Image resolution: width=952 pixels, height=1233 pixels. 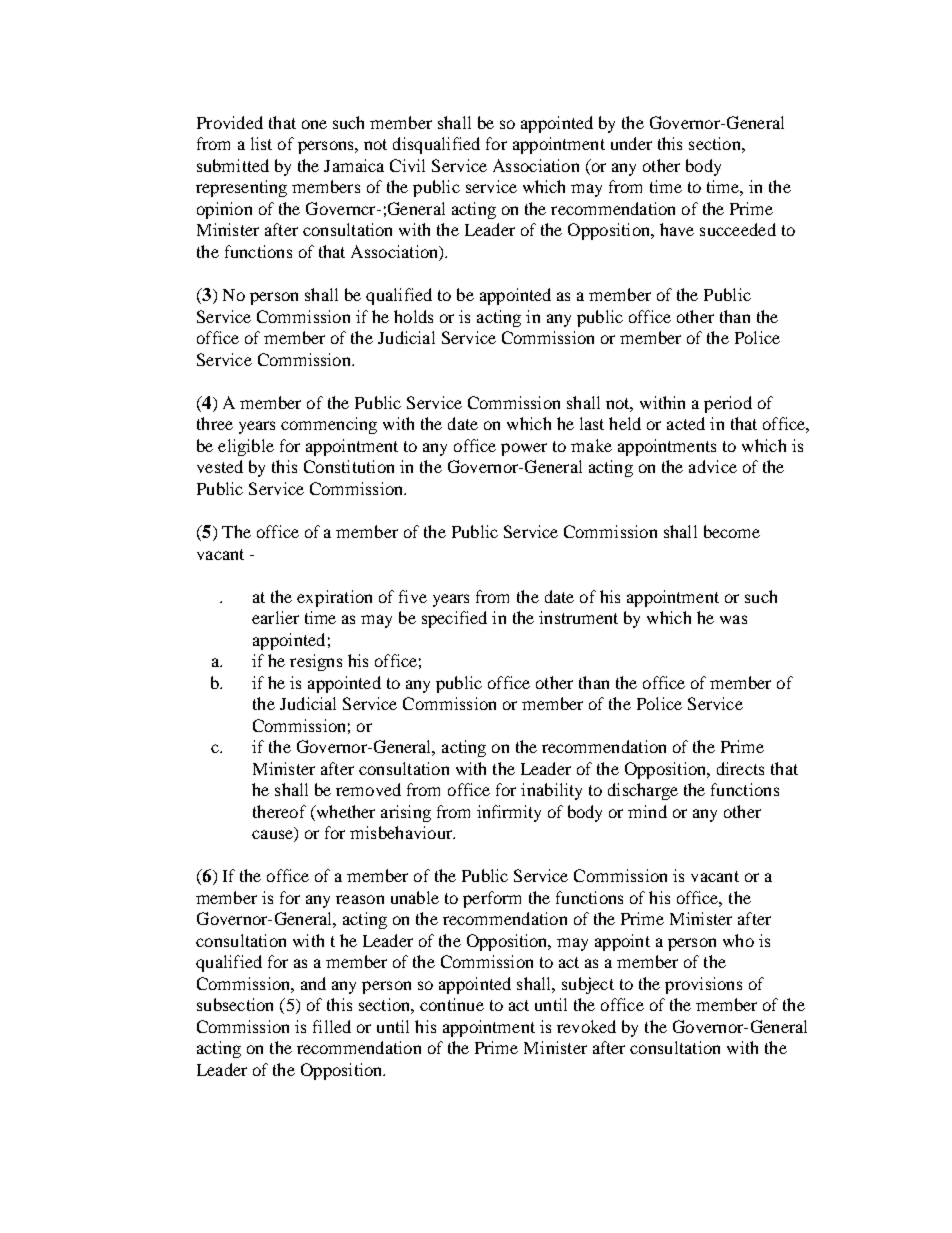 I want to click on list, so click(x=261, y=143).
